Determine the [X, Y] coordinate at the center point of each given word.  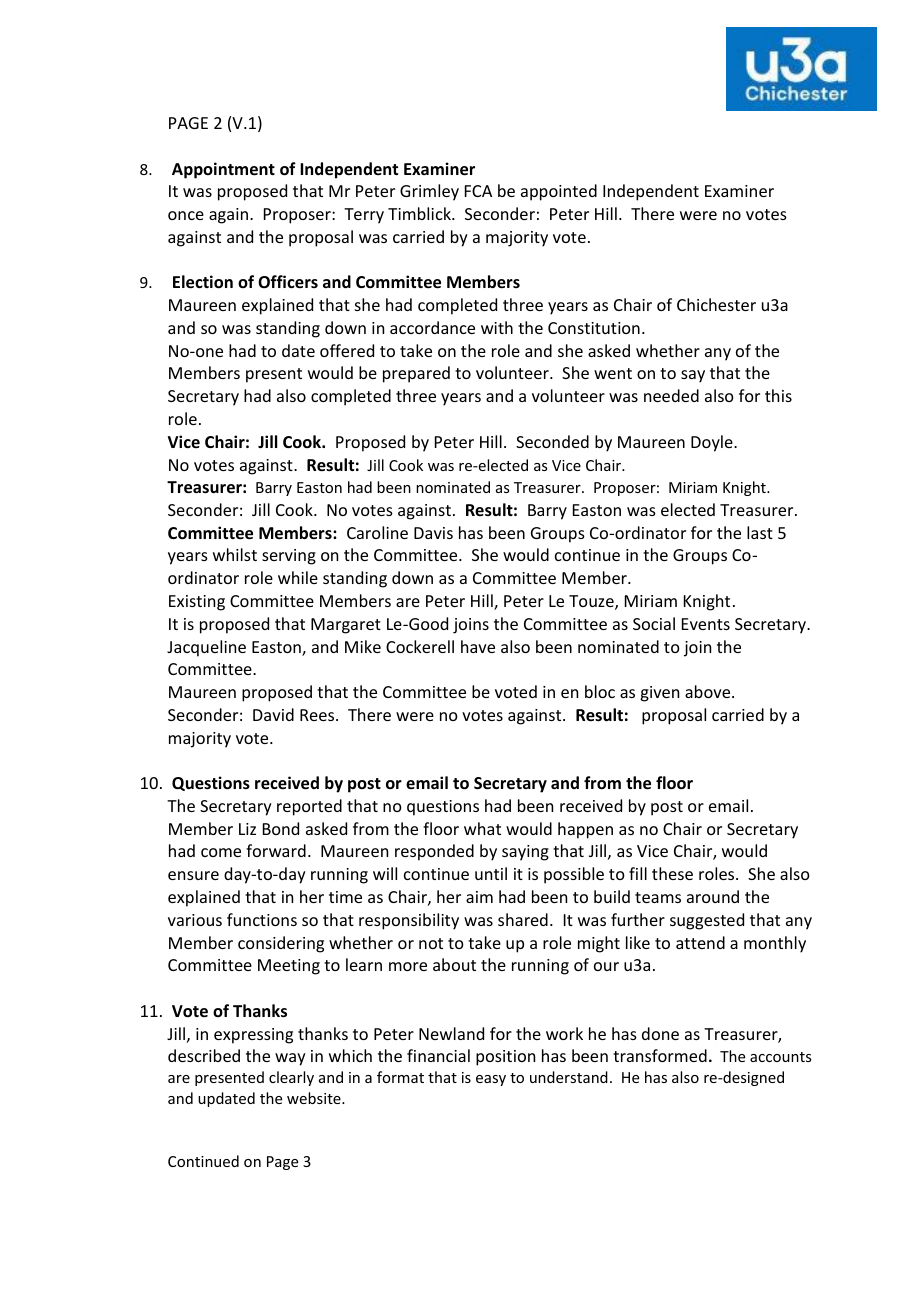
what [482, 828]
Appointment [223, 170]
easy [491, 1080]
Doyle [713, 443]
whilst [235, 554]
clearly [291, 1078]
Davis [433, 533]
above [709, 691]
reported [309, 807]
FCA [478, 191]
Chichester [716, 304]
